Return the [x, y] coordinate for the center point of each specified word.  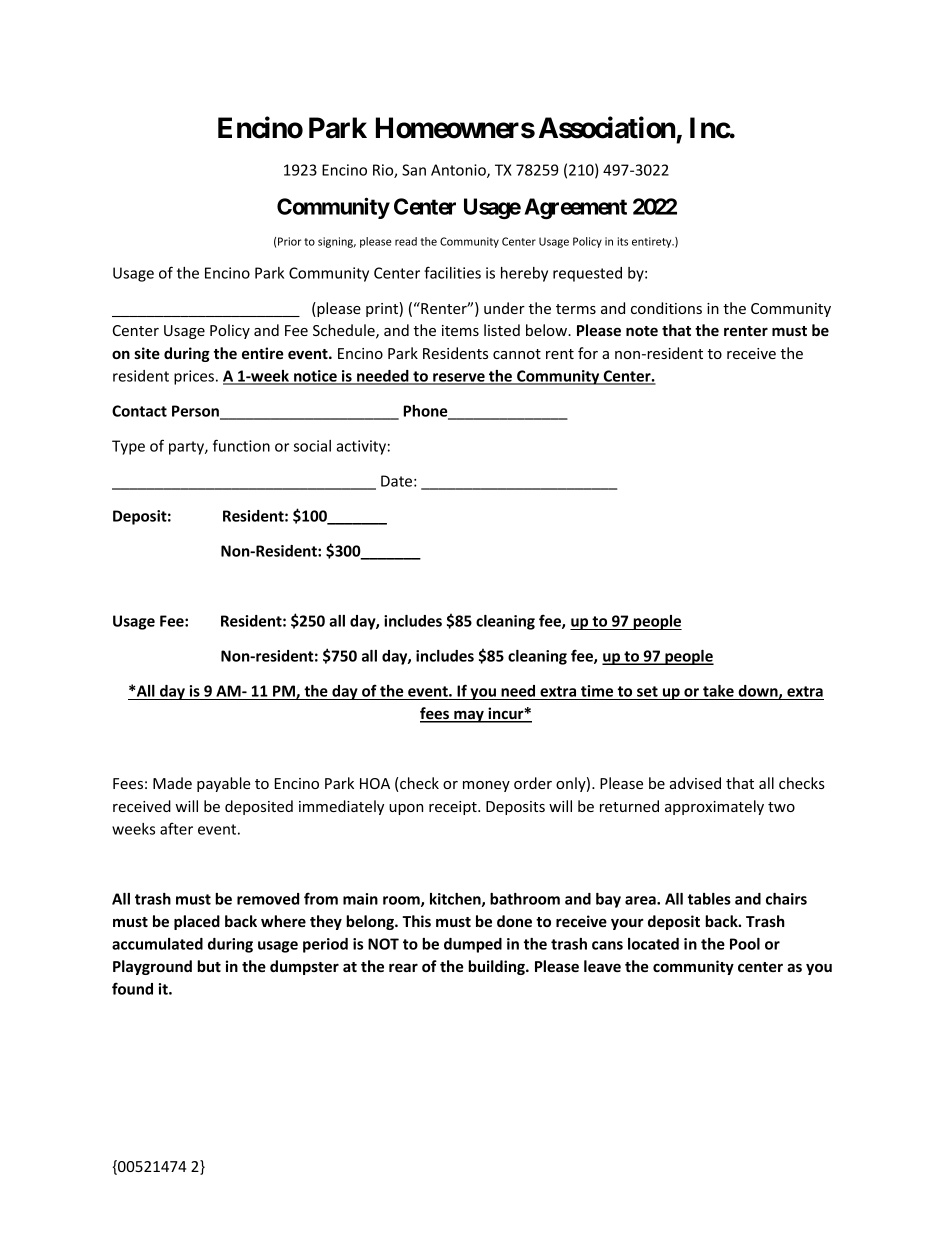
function [241, 445]
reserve [459, 378]
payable [224, 784]
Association [607, 128]
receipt [454, 808]
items [460, 330]
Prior [289, 241]
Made [172, 783]
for [588, 353]
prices [194, 377]
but [209, 966]
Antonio [459, 171]
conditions [666, 308]
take [718, 692]
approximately [714, 807]
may [469, 716]
